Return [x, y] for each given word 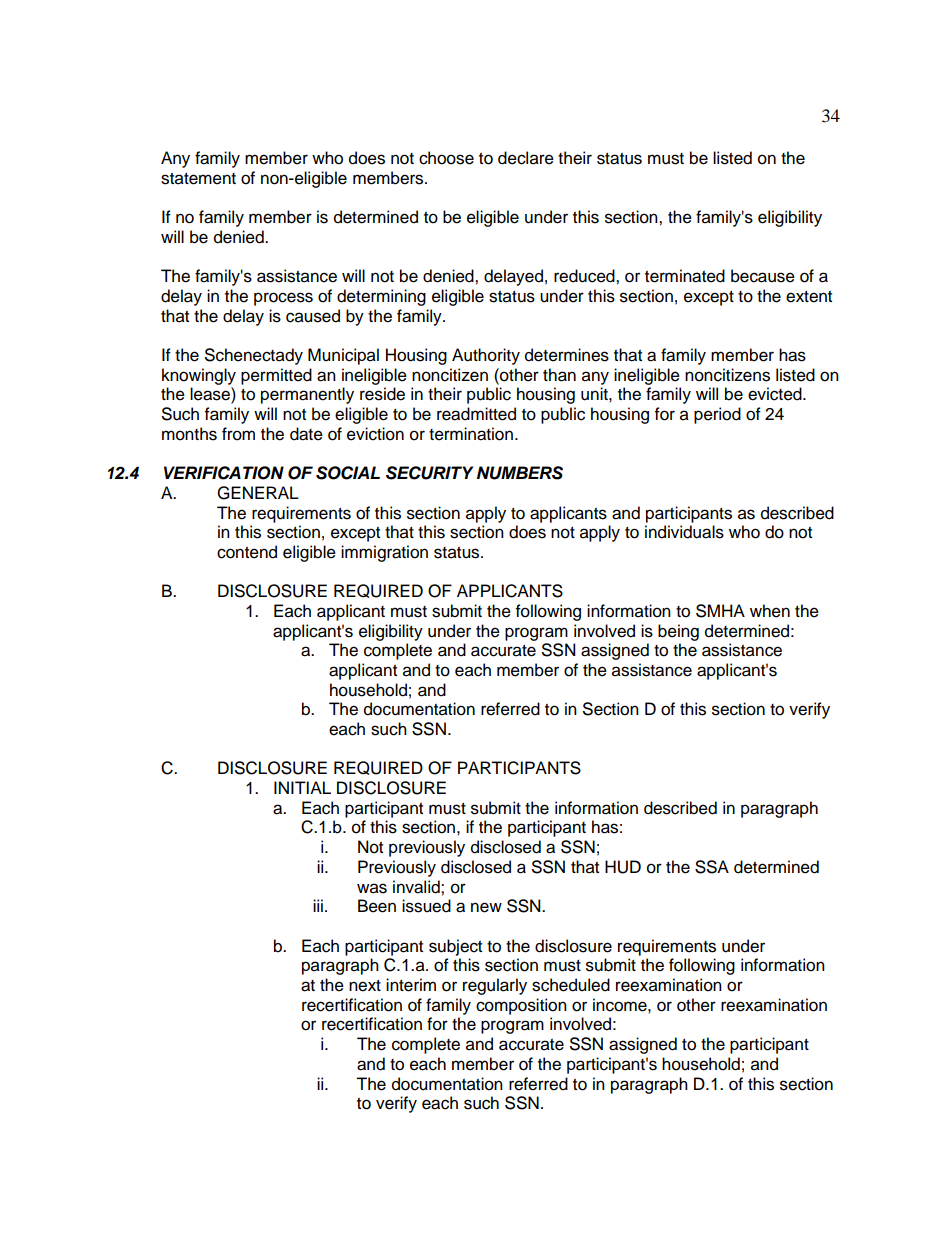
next [365, 986]
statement [198, 179]
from [238, 434]
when [770, 611]
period [717, 415]
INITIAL [302, 787]
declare [526, 158]
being [678, 632]
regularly [495, 986]
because [763, 276]
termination [471, 434]
